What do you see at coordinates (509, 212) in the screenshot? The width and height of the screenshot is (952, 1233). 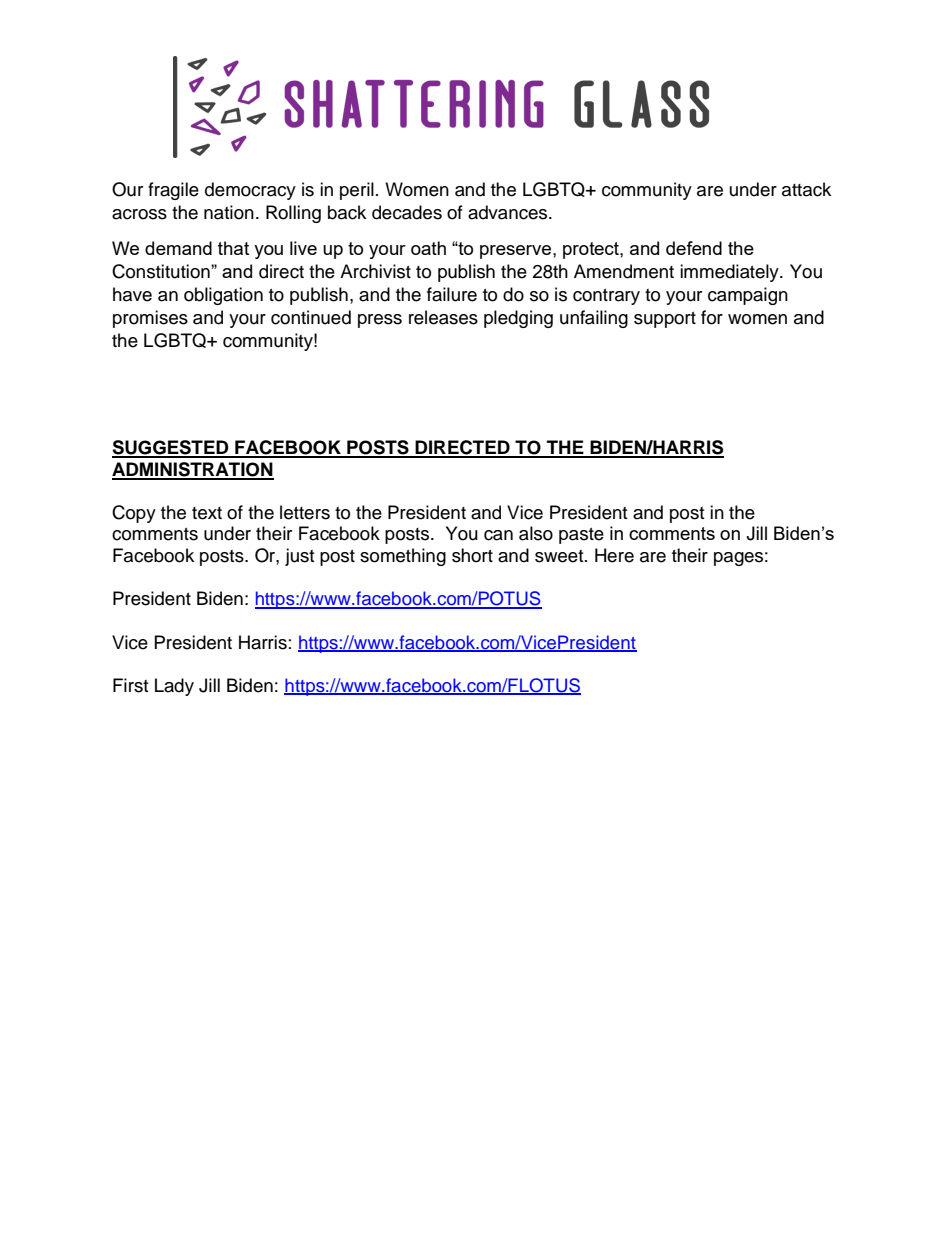 I see `advances` at bounding box center [509, 212].
